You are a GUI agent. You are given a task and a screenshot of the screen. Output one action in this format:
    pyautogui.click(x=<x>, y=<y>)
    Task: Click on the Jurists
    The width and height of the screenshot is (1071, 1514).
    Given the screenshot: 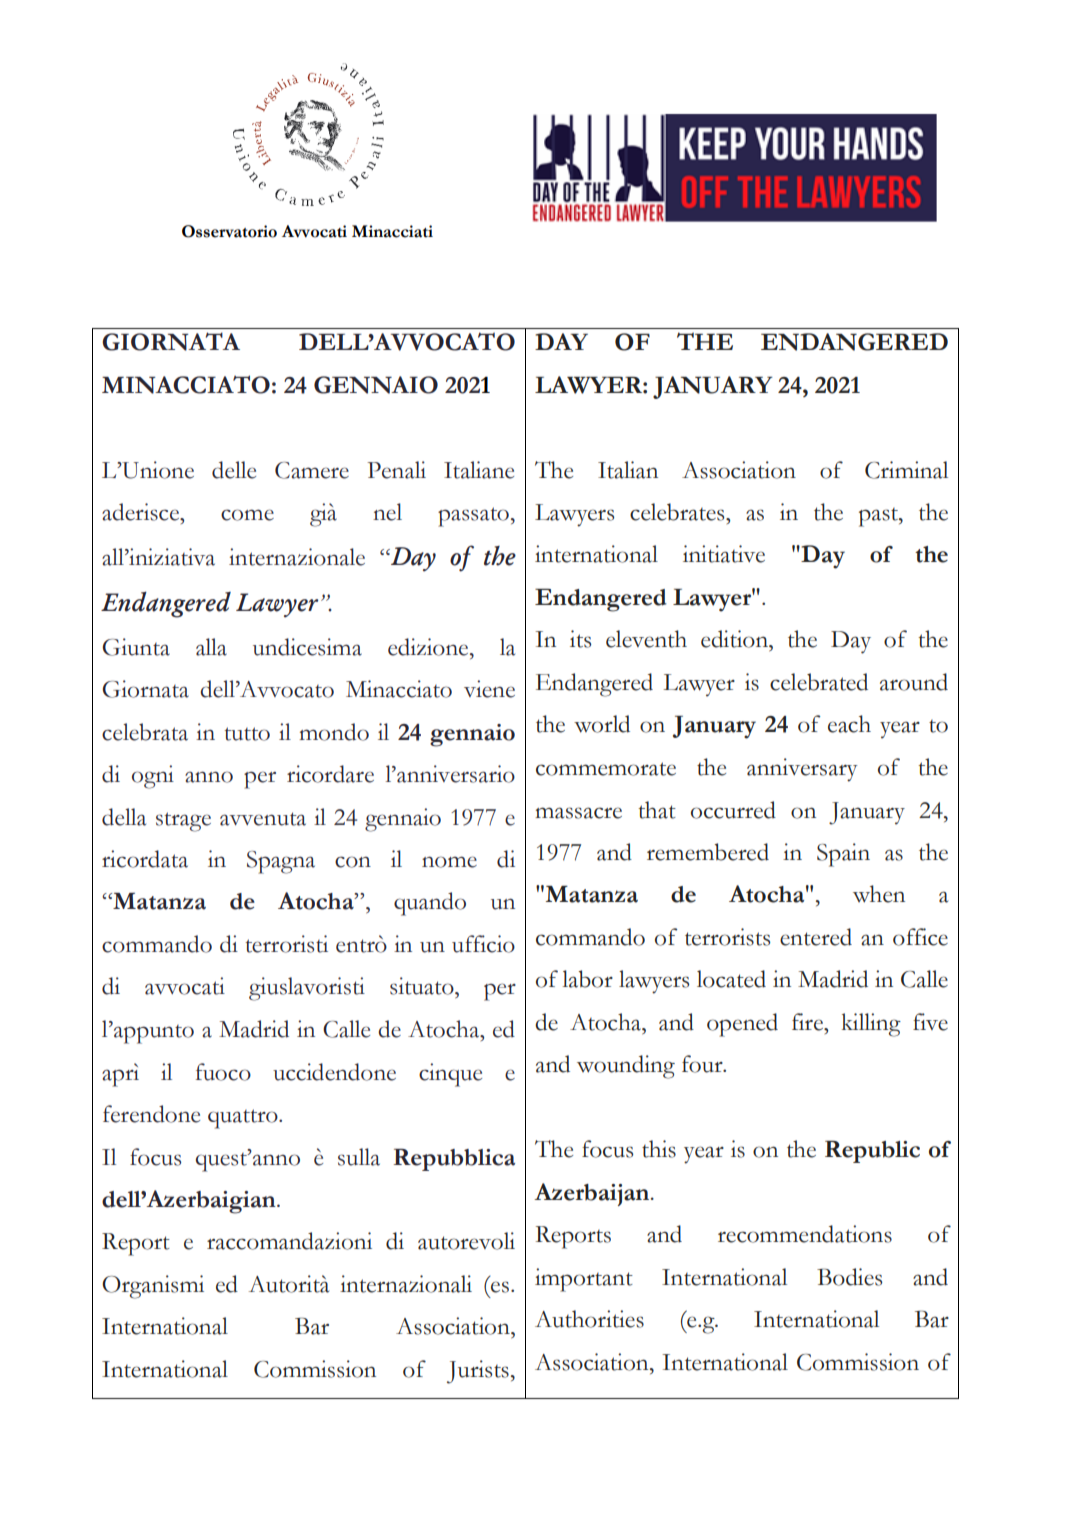 What is the action you would take?
    pyautogui.click(x=478, y=1372)
